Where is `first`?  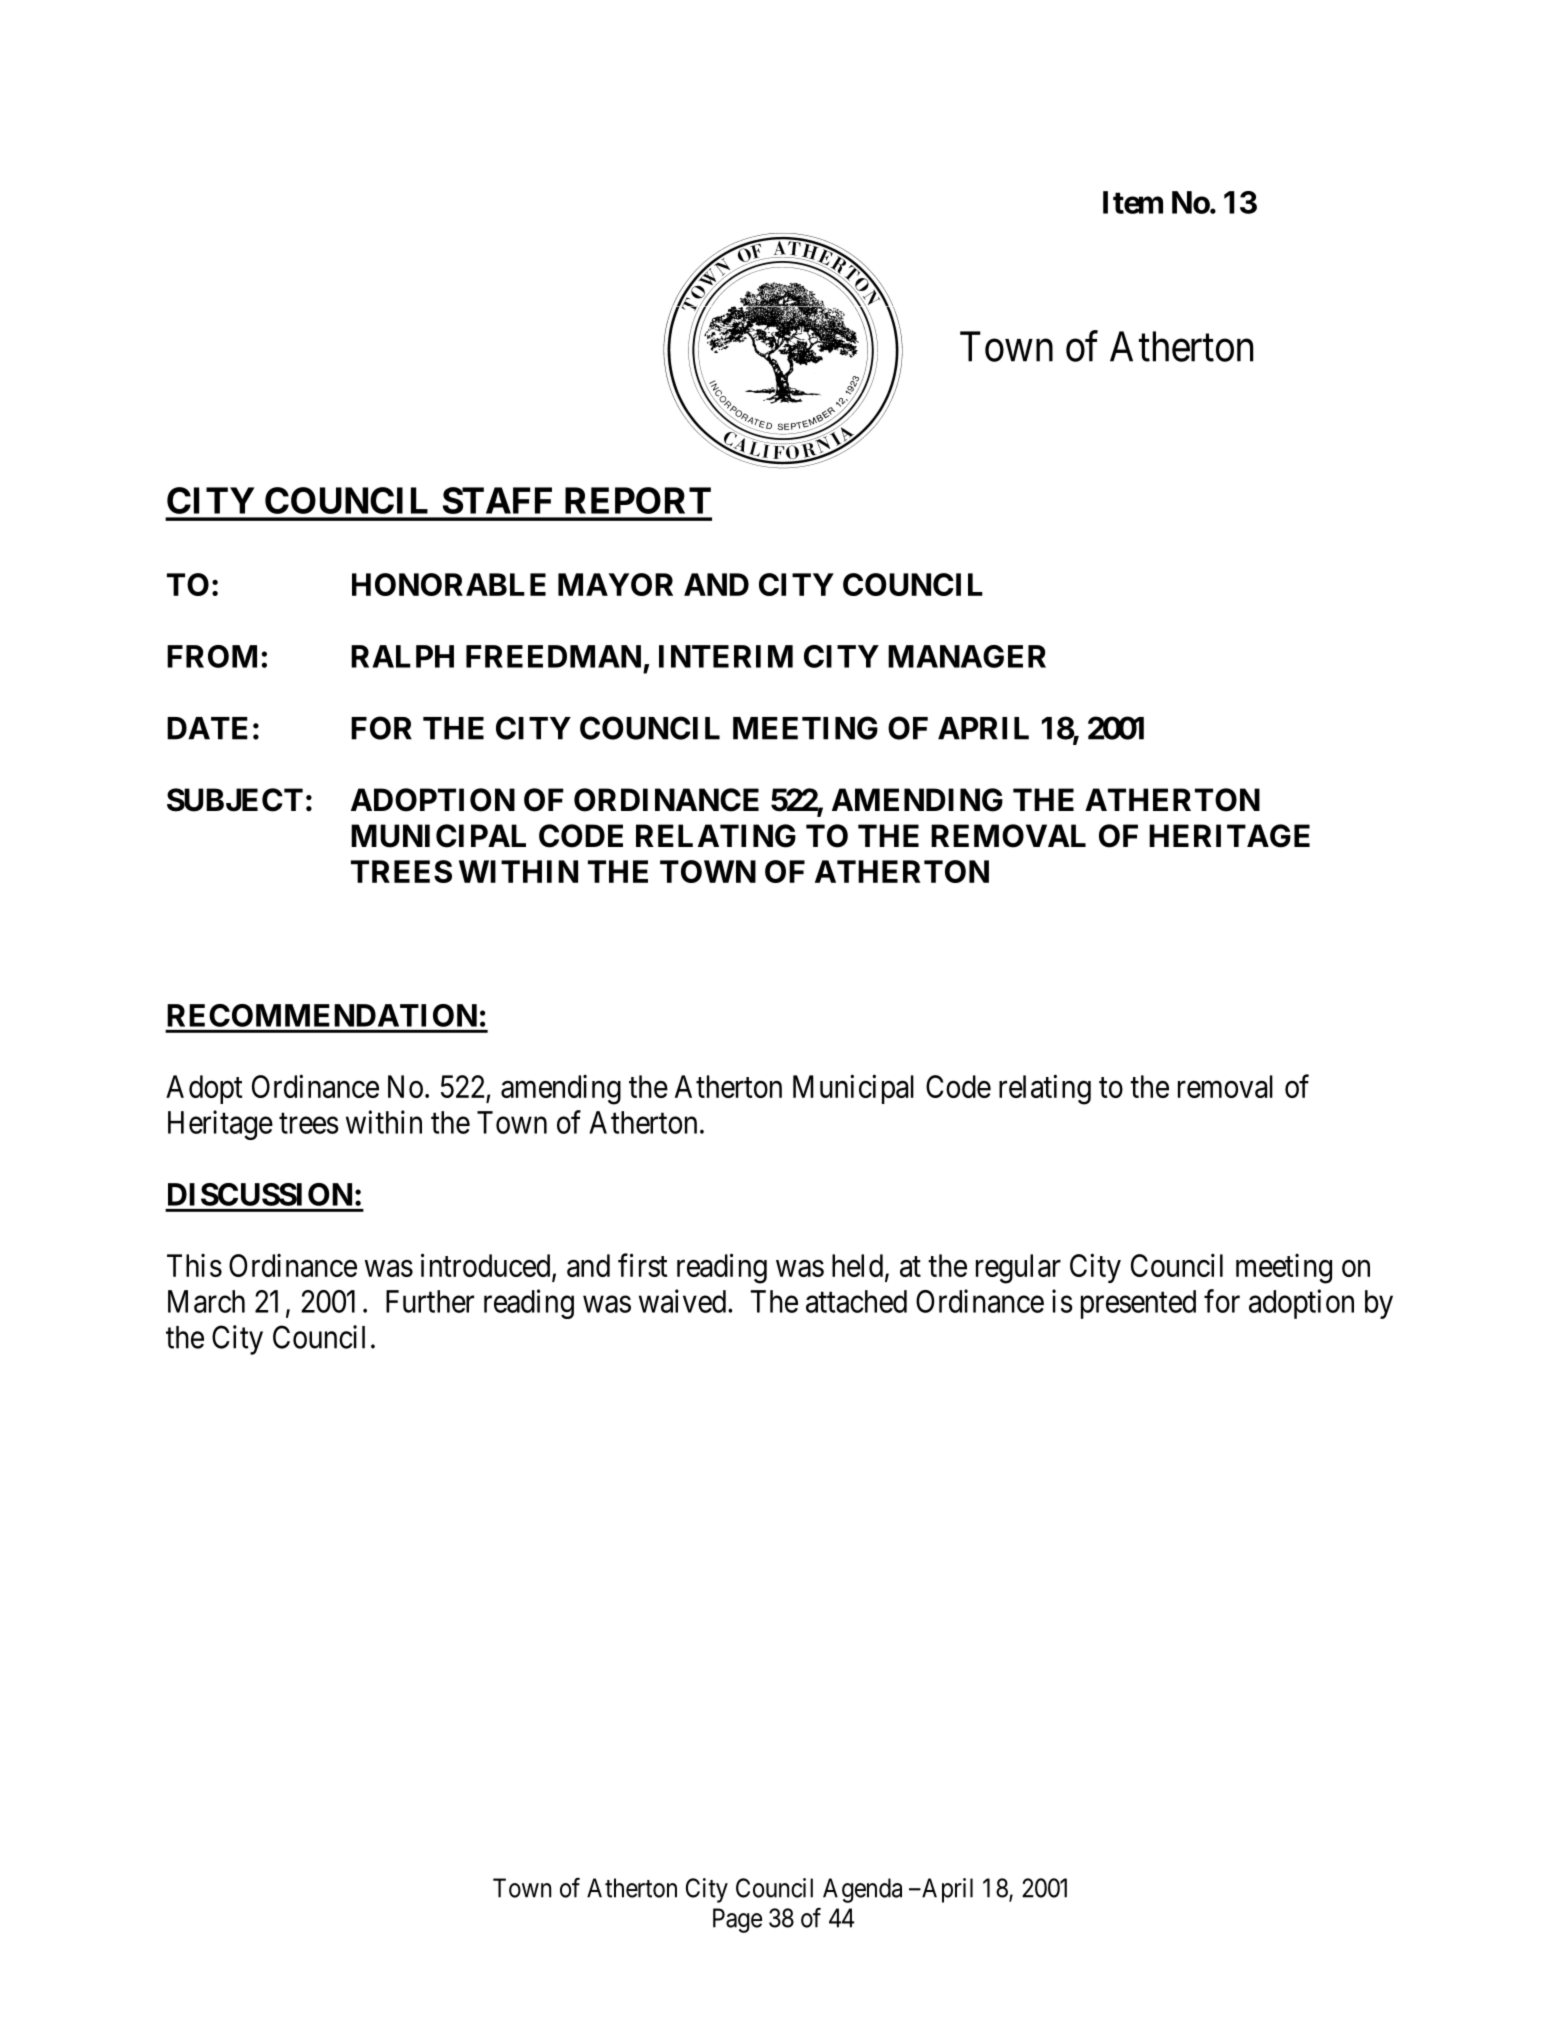 first is located at coordinates (643, 1265).
